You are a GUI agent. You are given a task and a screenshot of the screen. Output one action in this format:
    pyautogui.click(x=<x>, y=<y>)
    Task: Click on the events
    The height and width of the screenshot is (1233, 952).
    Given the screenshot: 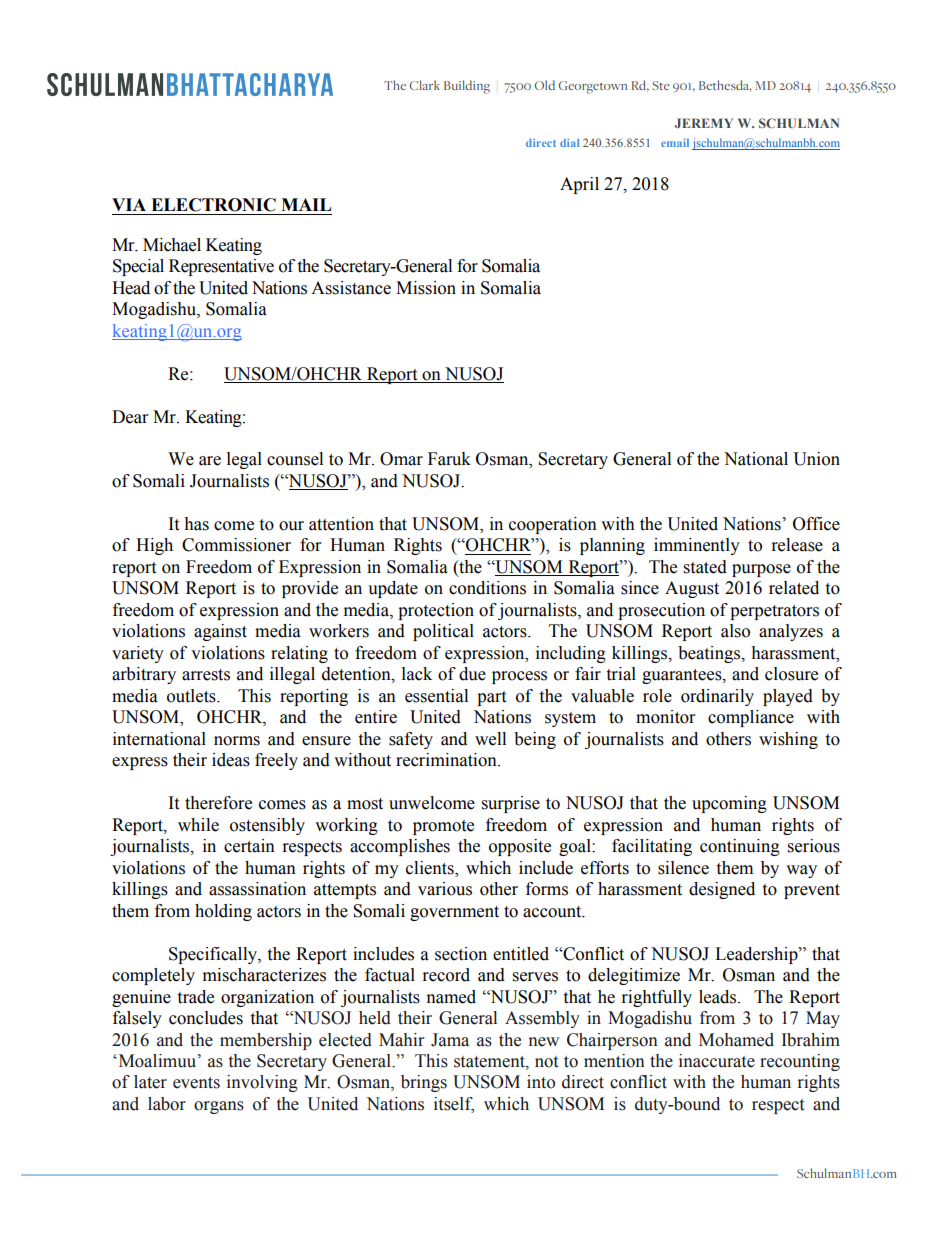 What is the action you would take?
    pyautogui.click(x=196, y=1083)
